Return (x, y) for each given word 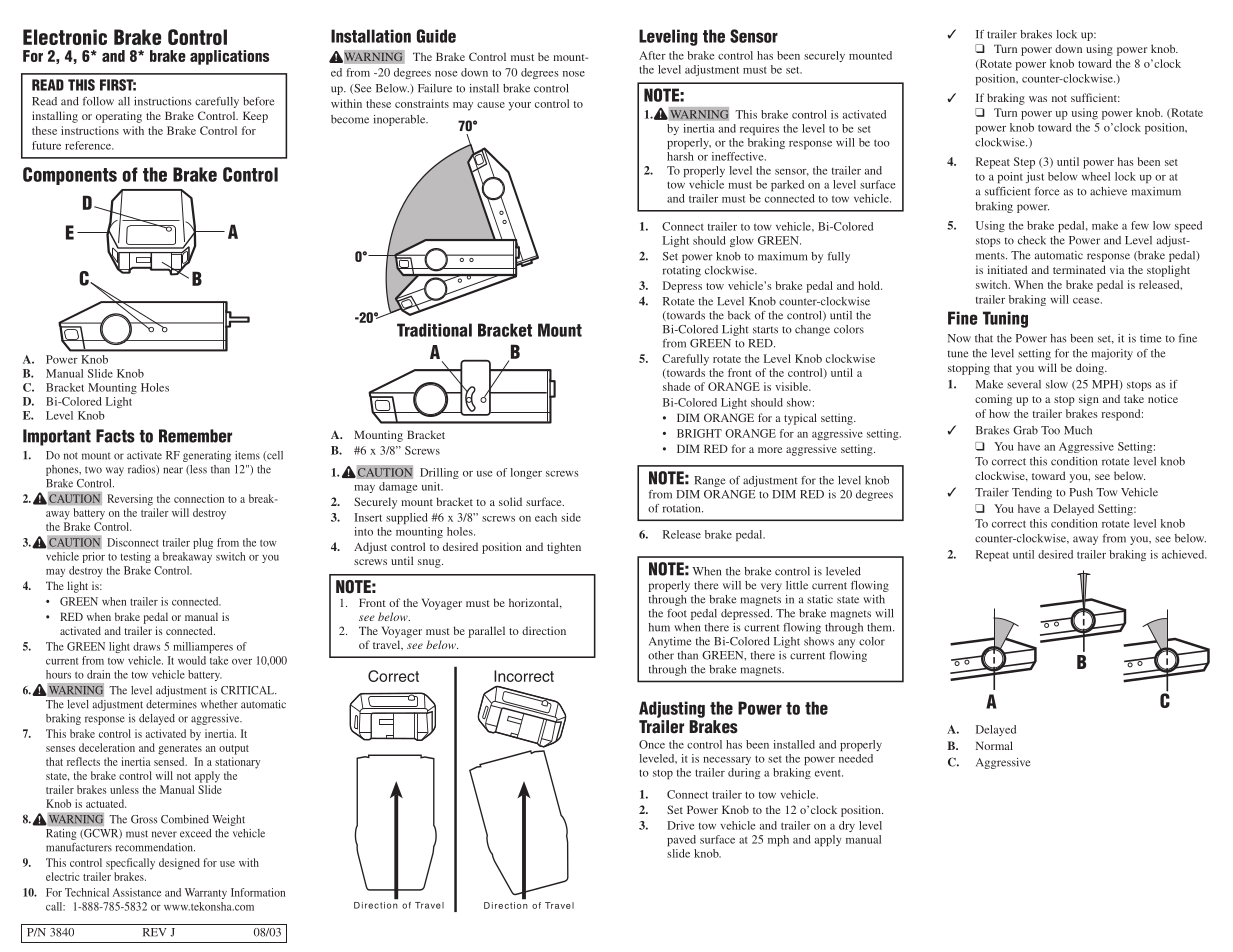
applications (229, 57)
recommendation (155, 847)
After (652, 55)
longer (526, 473)
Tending (1032, 493)
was (1038, 99)
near (173, 470)
